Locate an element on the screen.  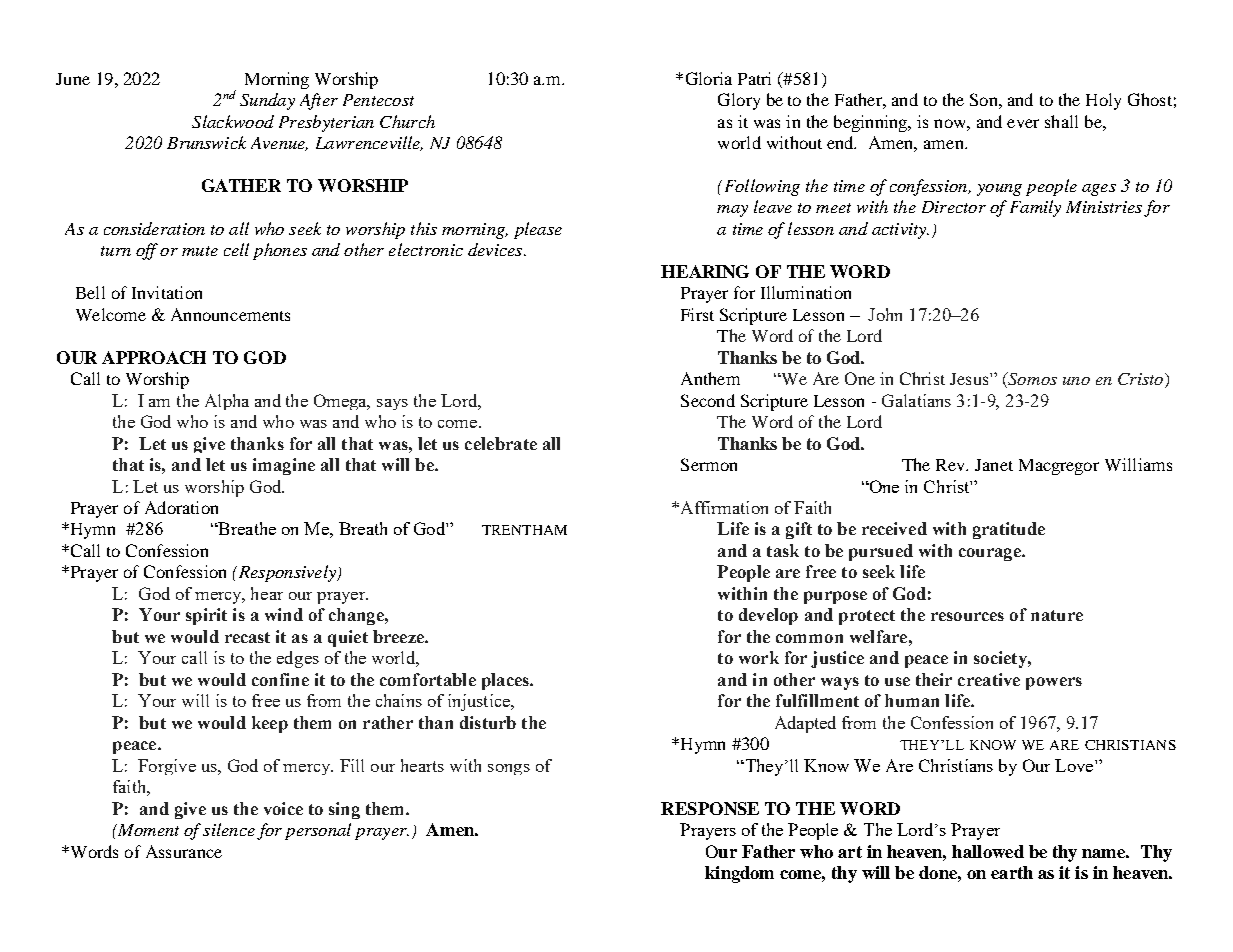
Janet is located at coordinates (994, 465).
